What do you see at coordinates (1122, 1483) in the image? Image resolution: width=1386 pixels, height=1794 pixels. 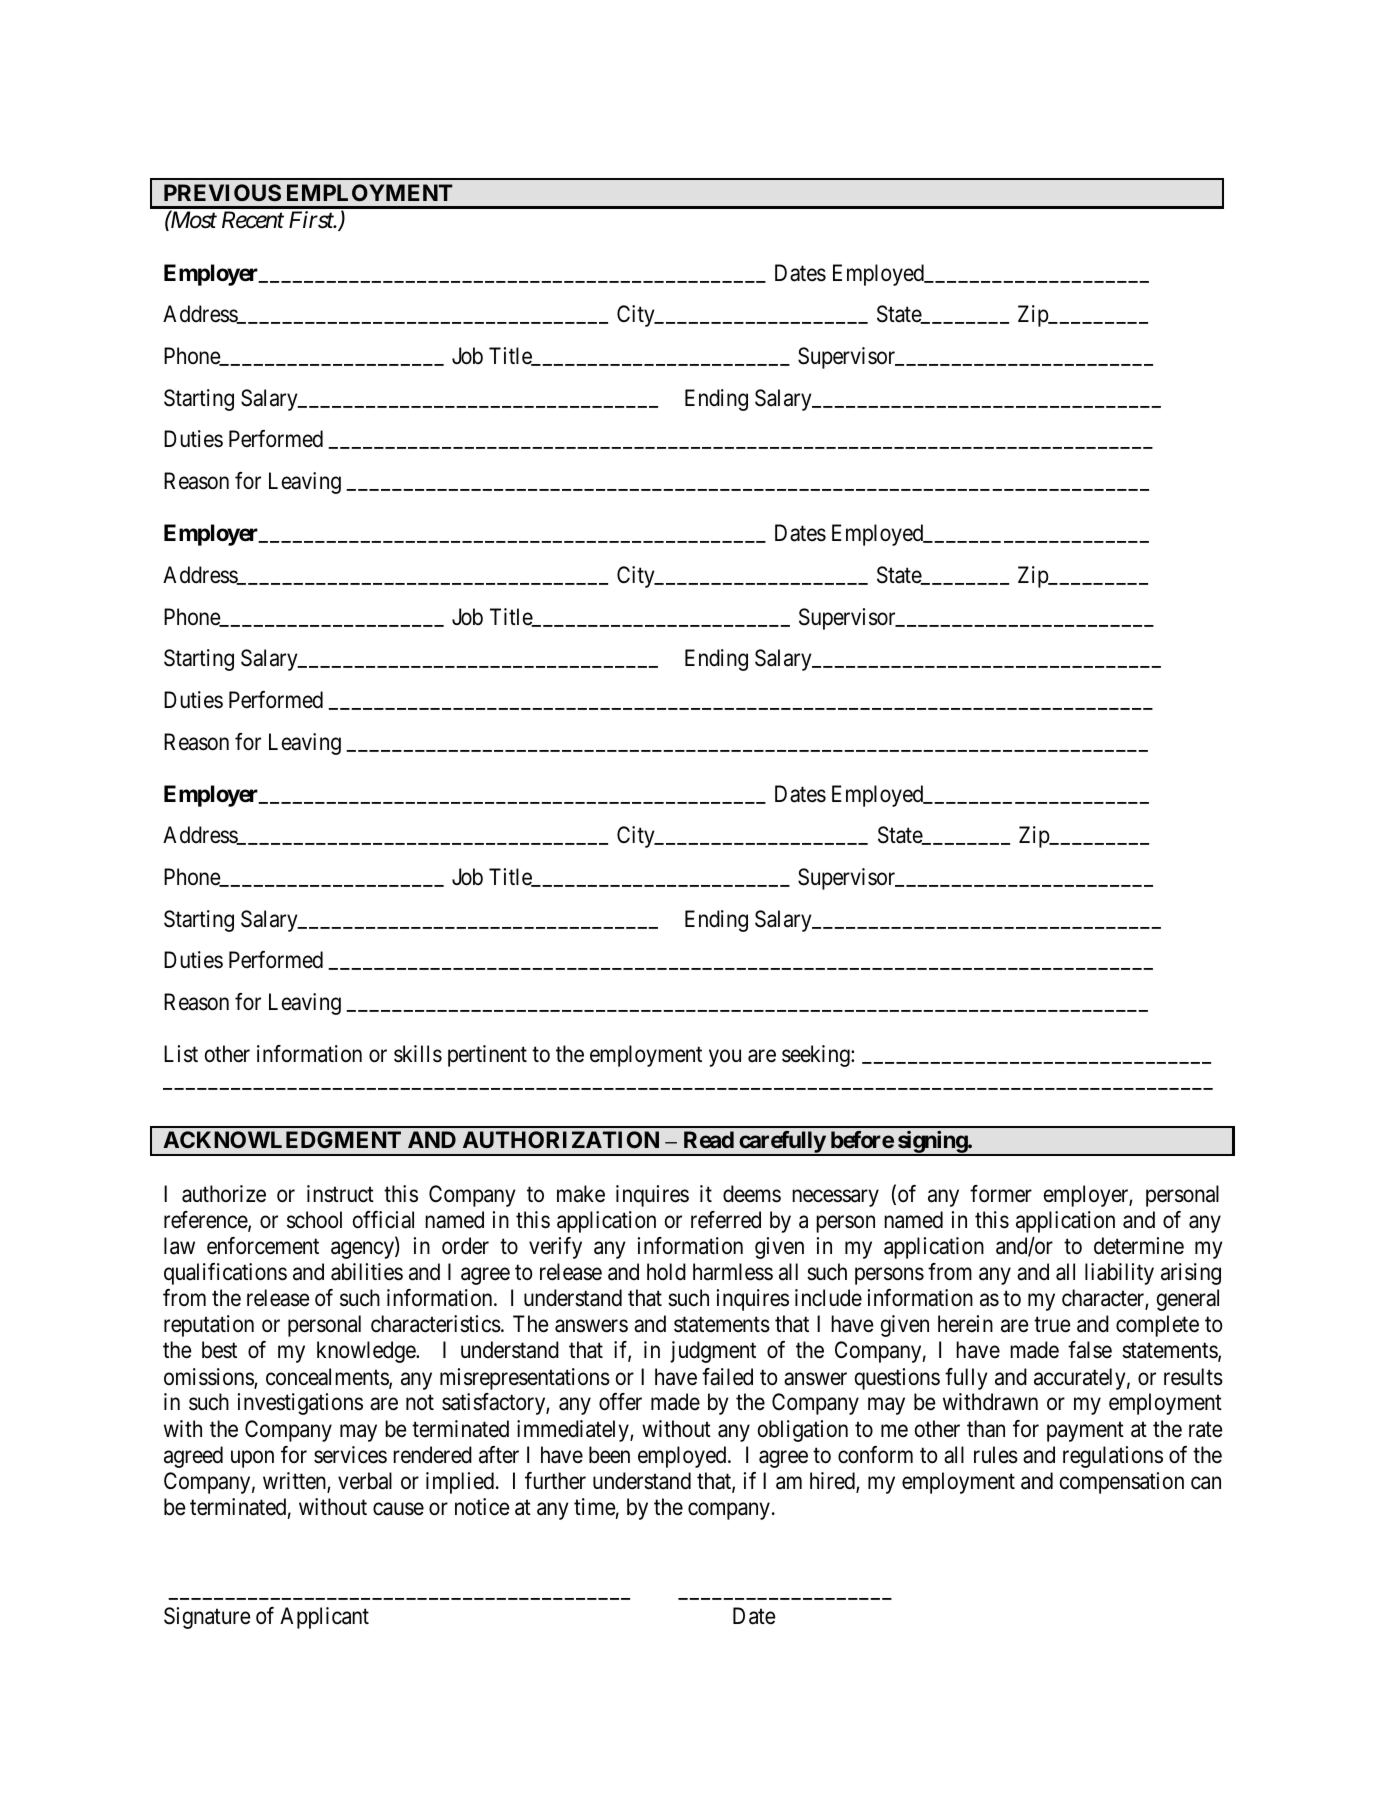 I see `compensation` at bounding box center [1122, 1483].
